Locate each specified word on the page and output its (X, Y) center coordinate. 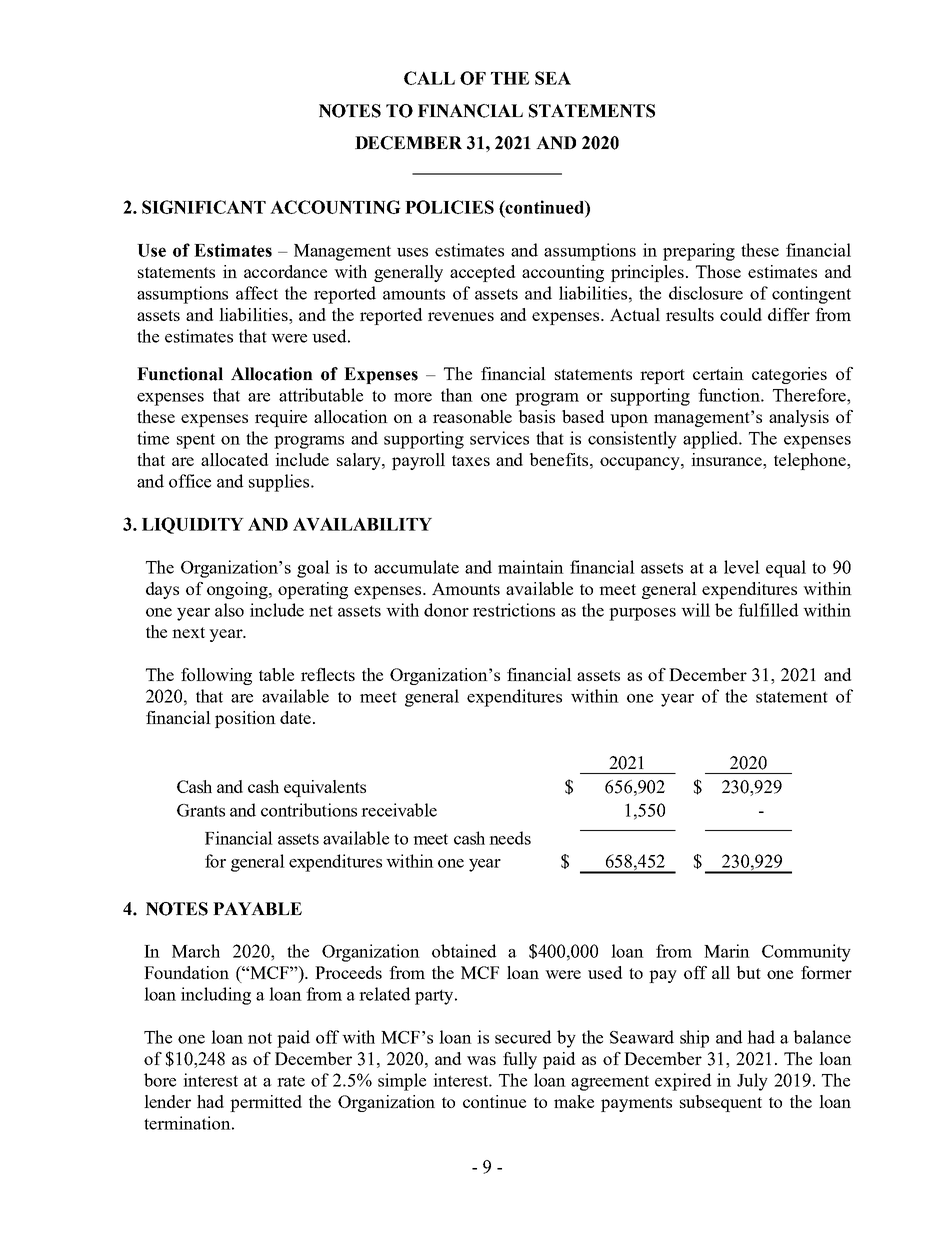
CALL (429, 78)
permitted (266, 1103)
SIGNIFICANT (204, 207)
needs (510, 838)
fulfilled (768, 610)
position (245, 719)
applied (712, 440)
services (499, 438)
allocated (234, 459)
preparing (699, 252)
